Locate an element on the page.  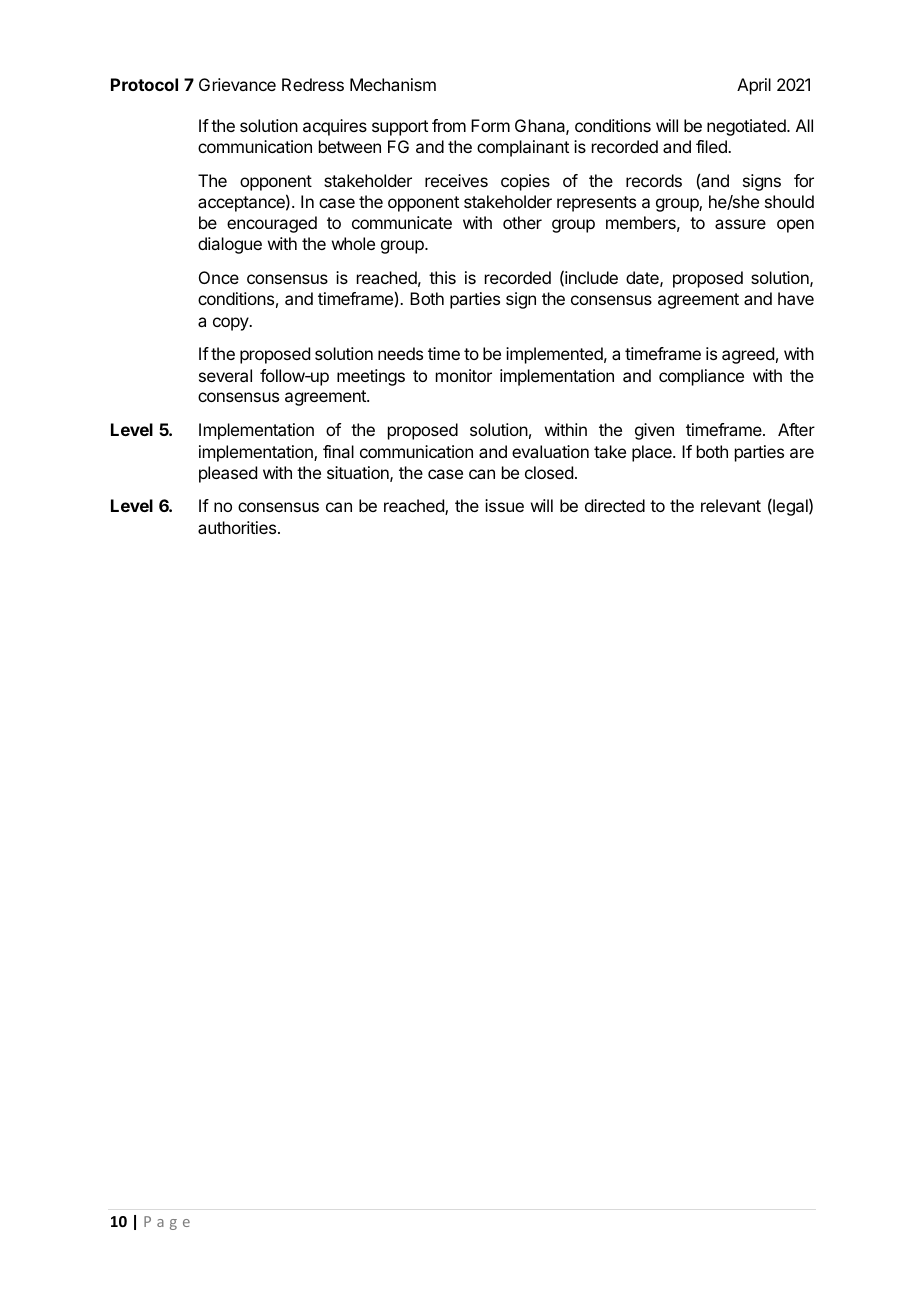
this is located at coordinates (442, 277).
